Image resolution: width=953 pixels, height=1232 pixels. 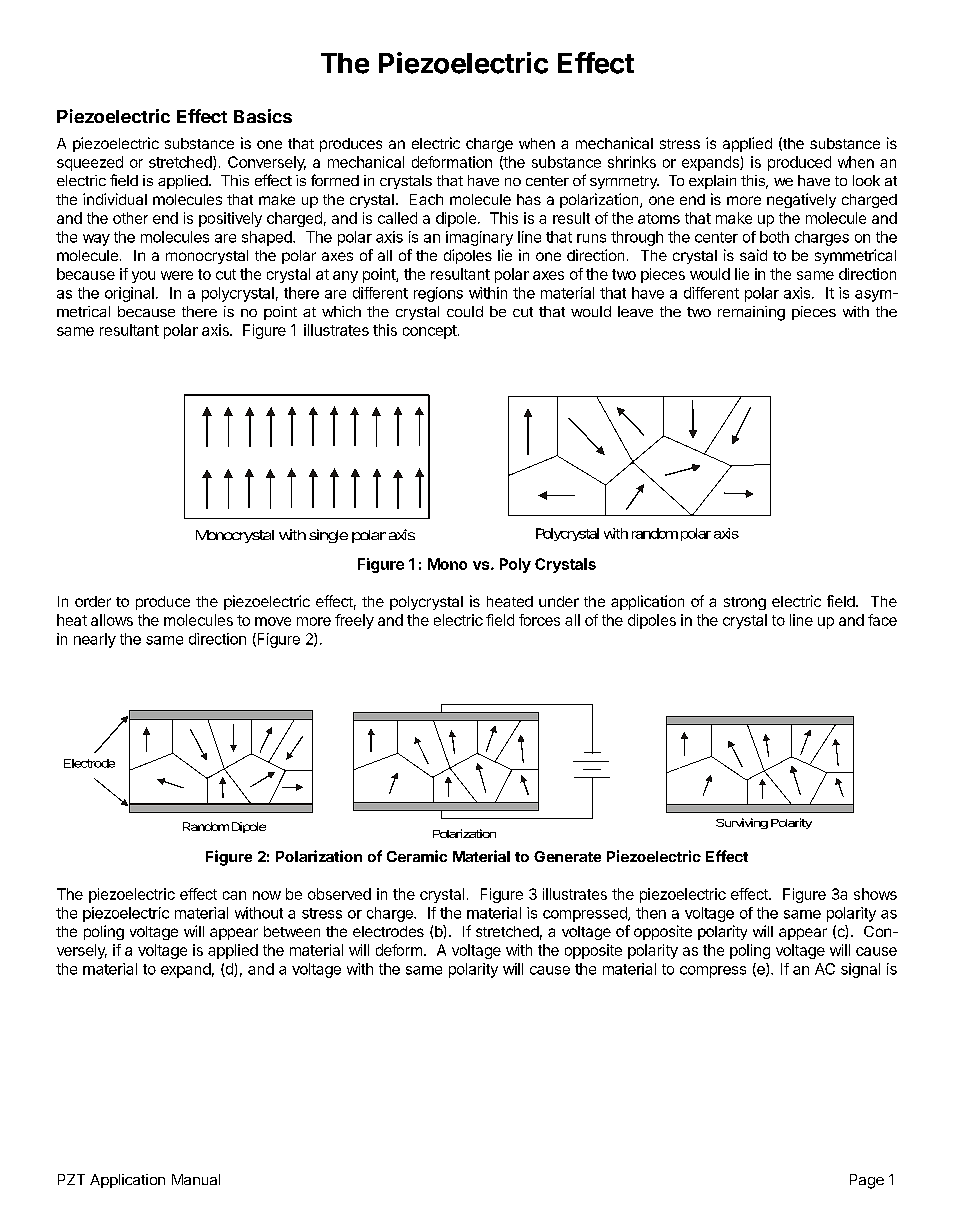 What do you see at coordinates (328, 536) in the screenshot?
I see `single` at bounding box center [328, 536].
